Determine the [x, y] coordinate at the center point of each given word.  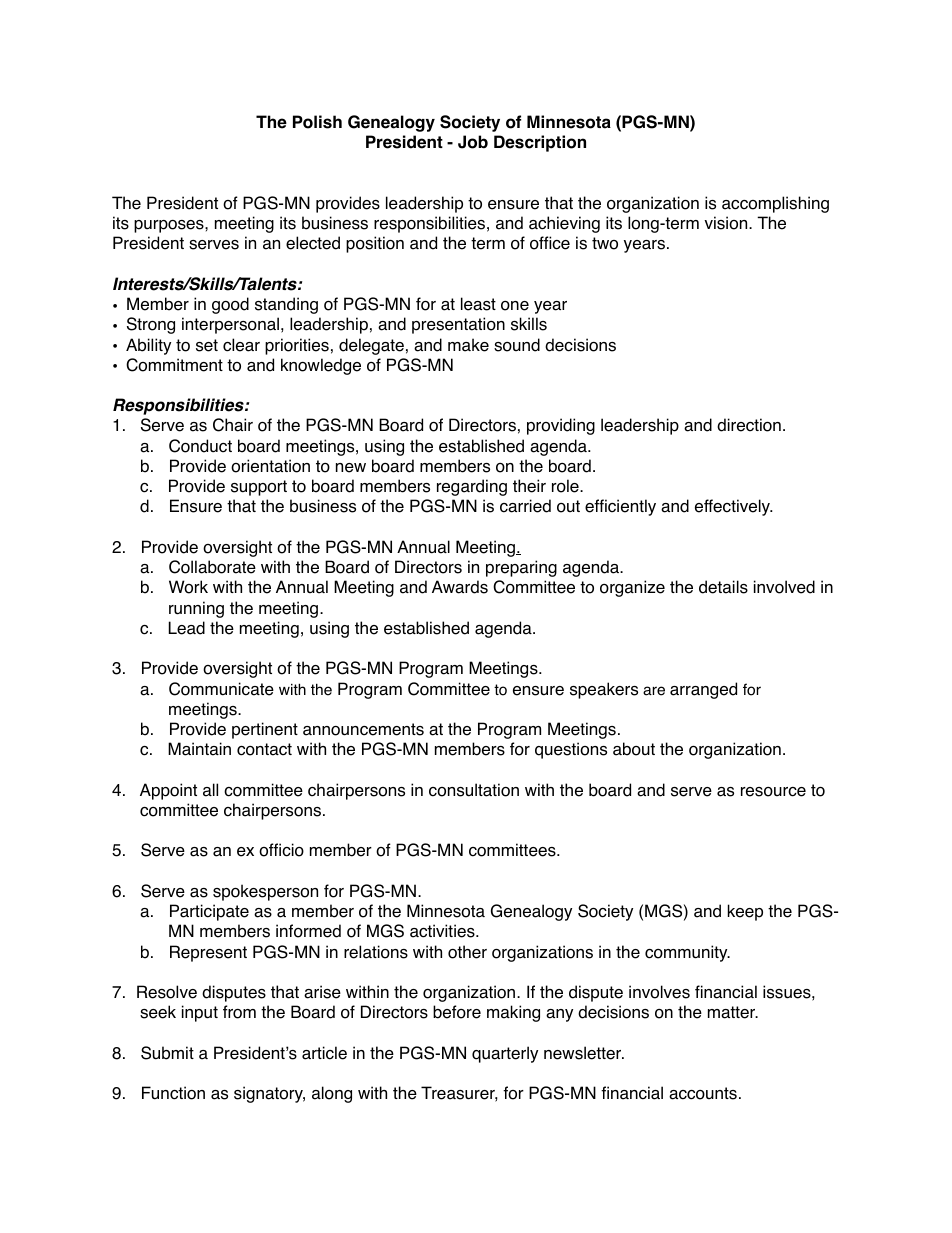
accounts [703, 1093]
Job [473, 142]
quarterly [505, 1054]
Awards [460, 587]
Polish [317, 122]
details [723, 587]
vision [727, 223]
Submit [167, 1053]
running [196, 609]
